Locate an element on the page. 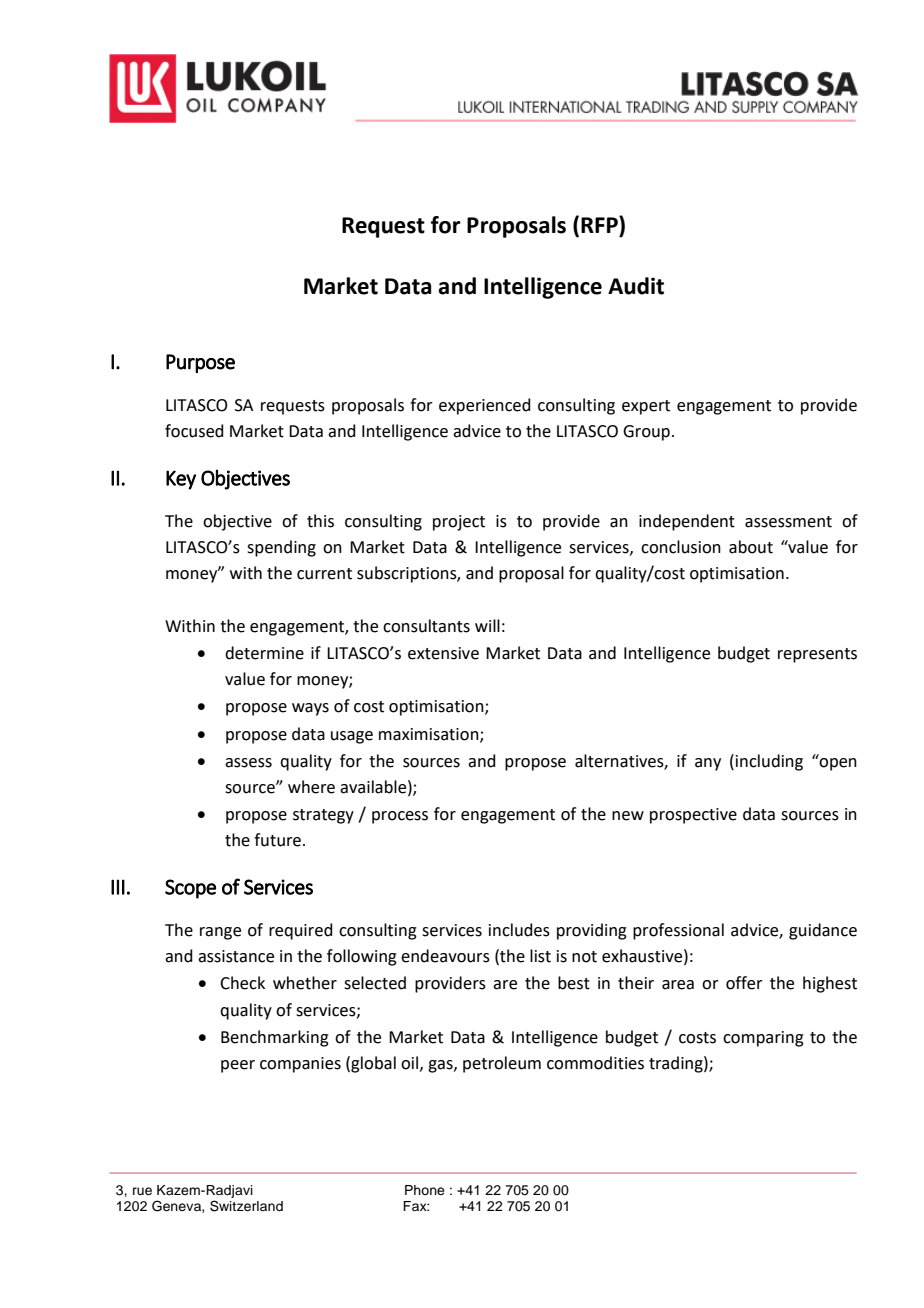 The width and height of the image is (924, 1308). comparing is located at coordinates (763, 1039).
